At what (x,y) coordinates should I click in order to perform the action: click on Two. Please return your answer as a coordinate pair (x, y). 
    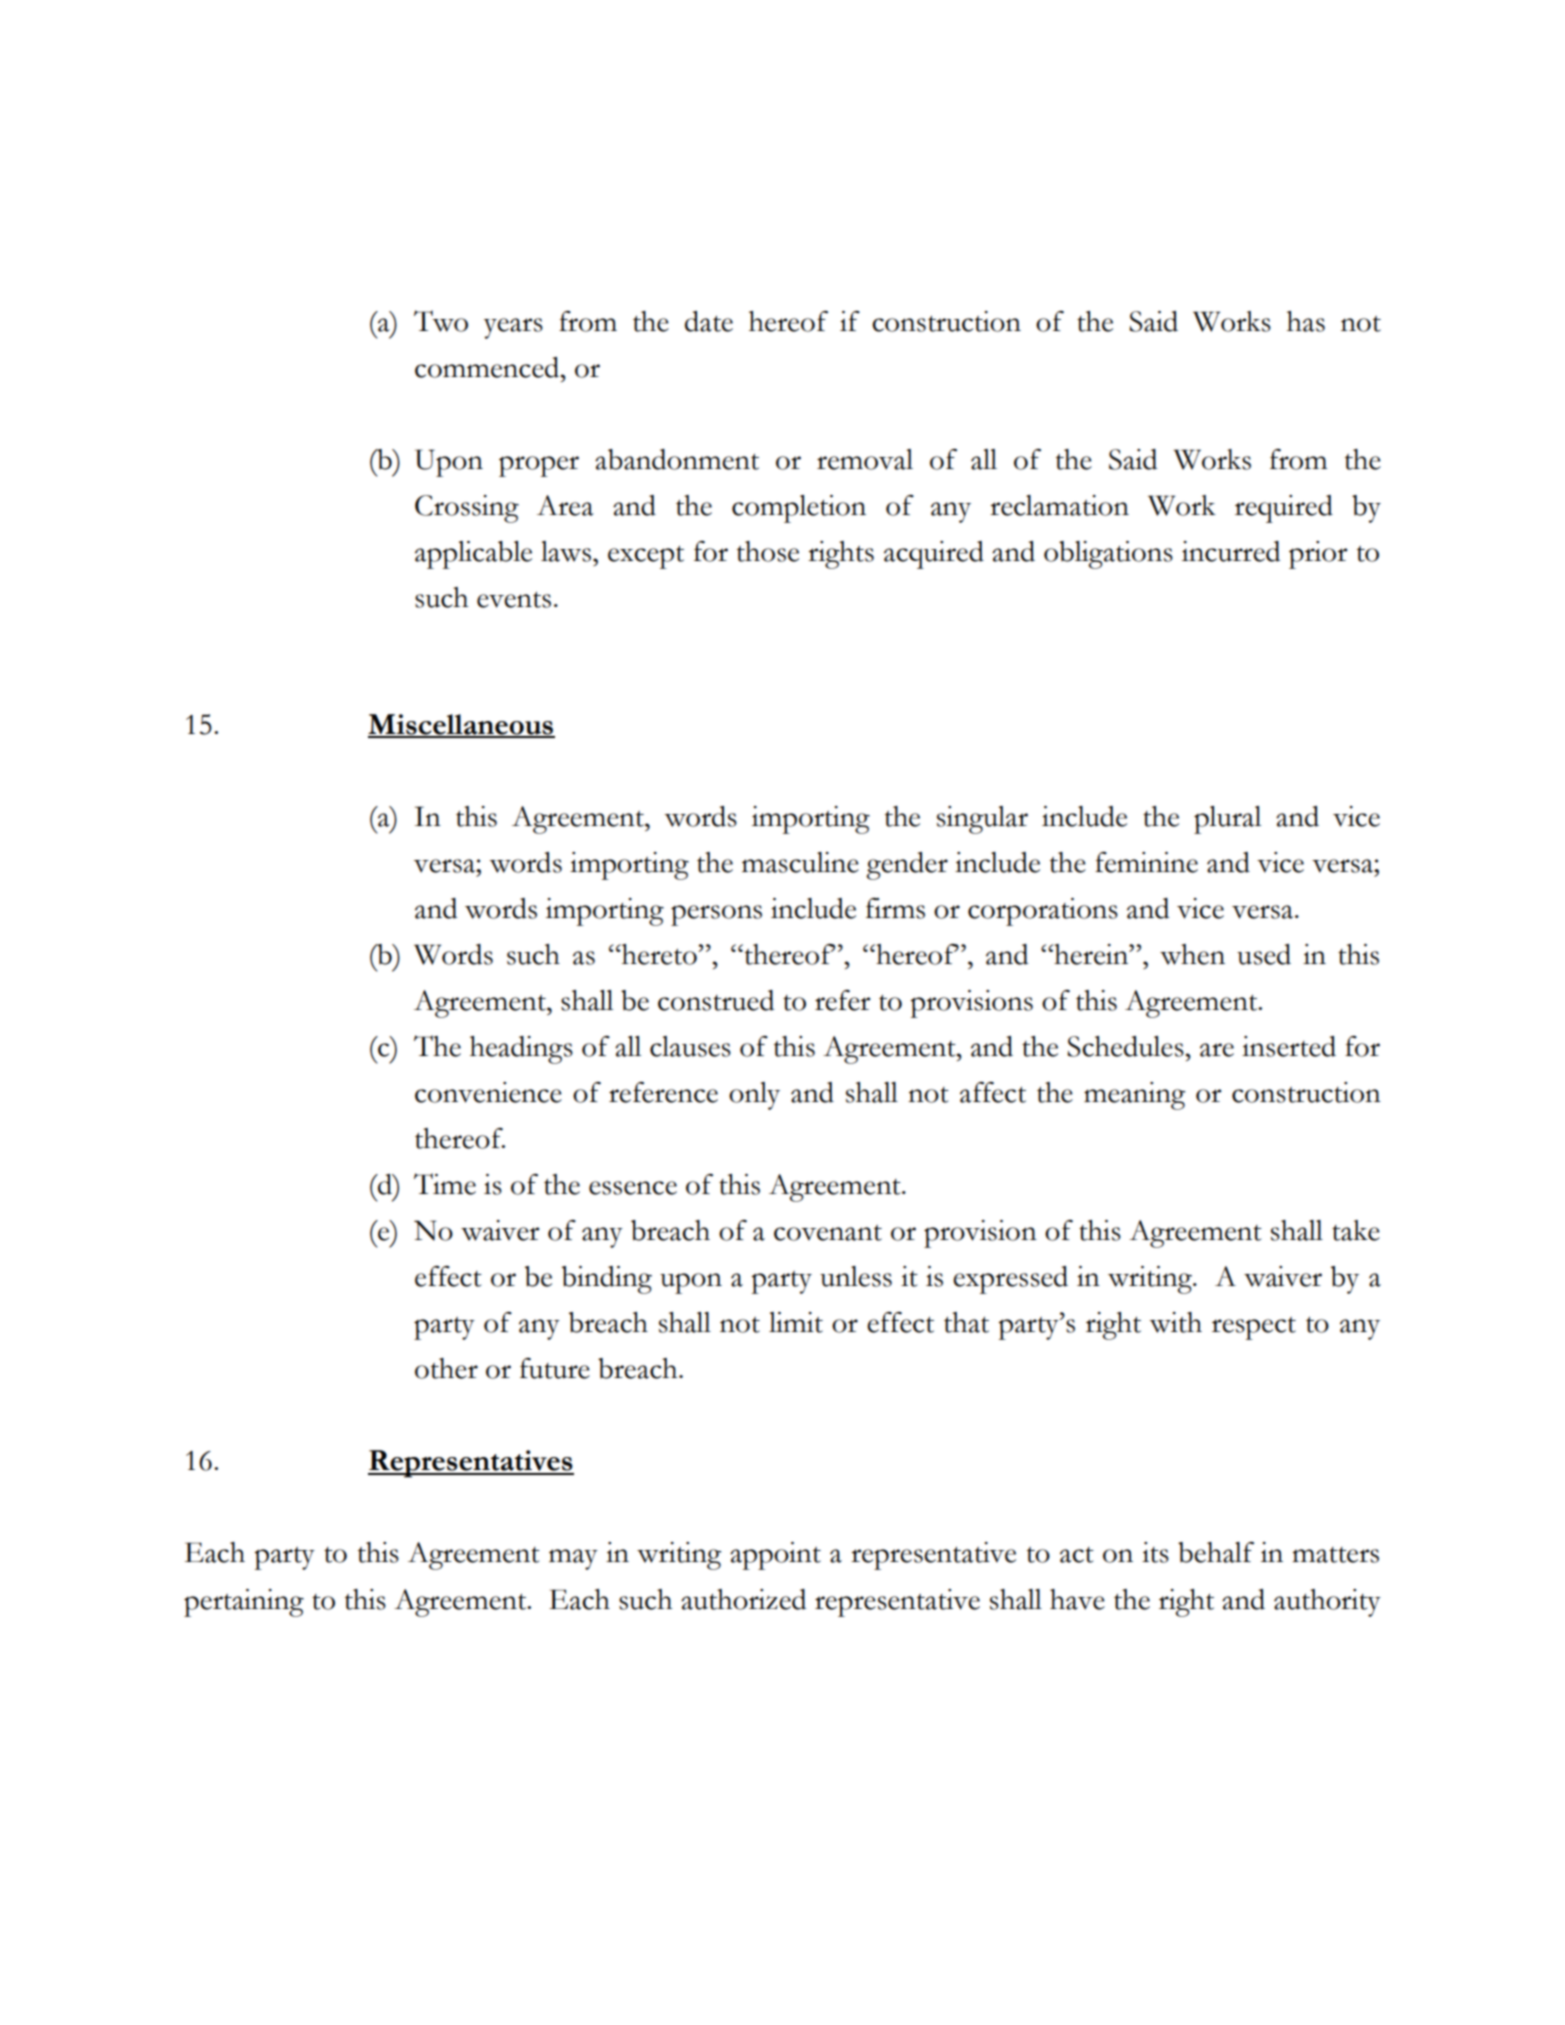
    Looking at the image, I should click on (441, 321).
